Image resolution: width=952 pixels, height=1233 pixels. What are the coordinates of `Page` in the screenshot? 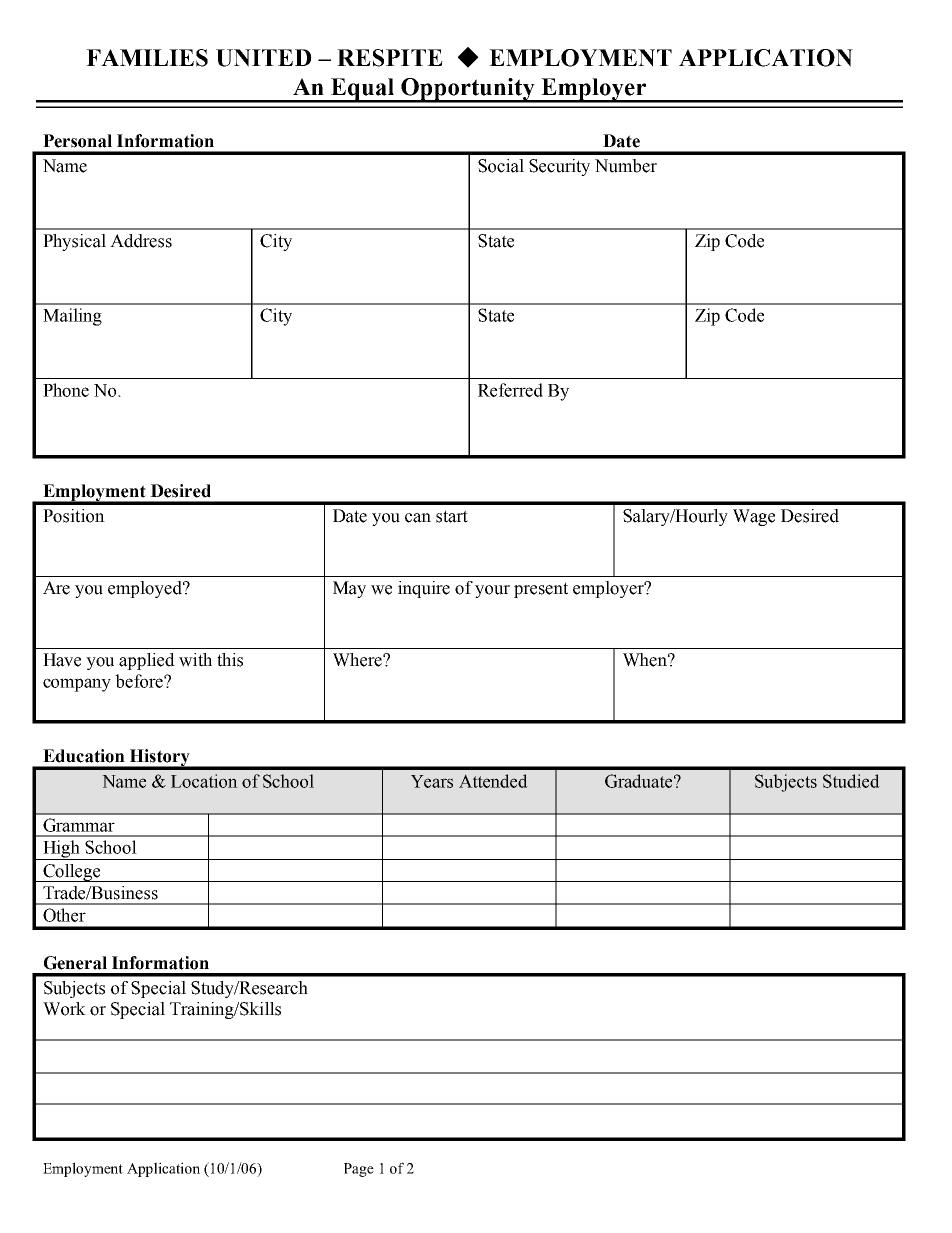 It's located at (359, 1170).
